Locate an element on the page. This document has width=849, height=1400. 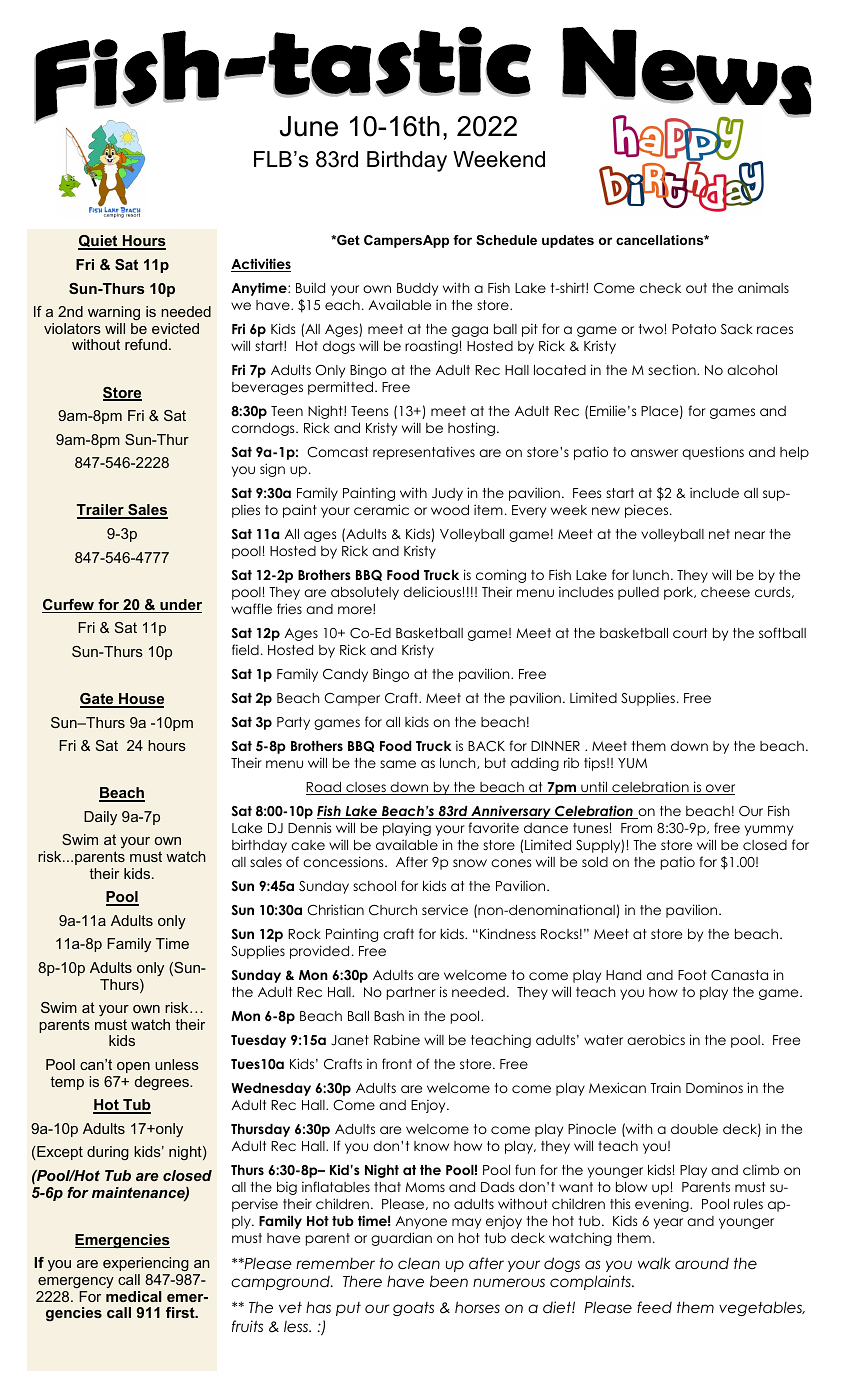
been is located at coordinates (449, 1281).
